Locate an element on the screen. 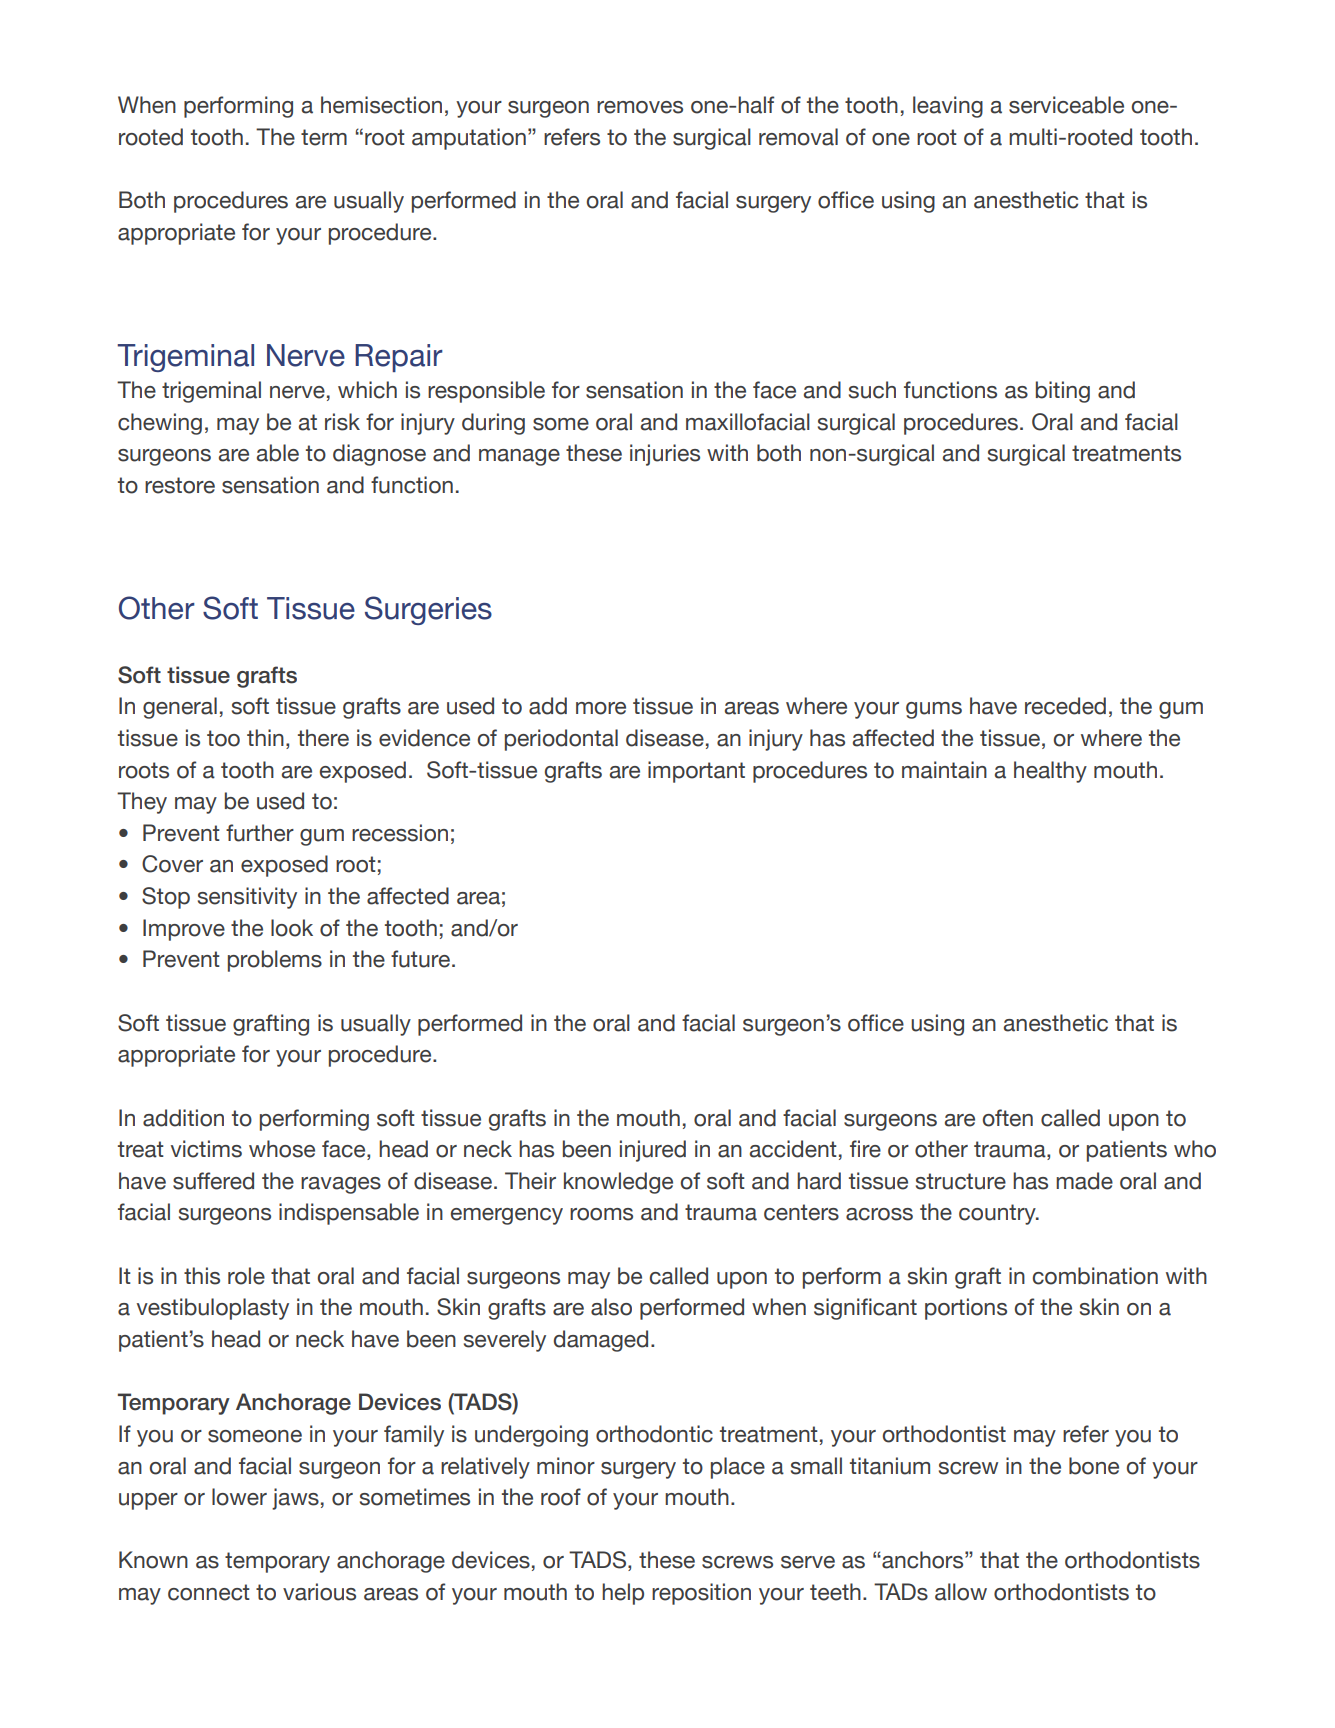 The width and height of the screenshot is (1335, 1728). often is located at coordinates (1008, 1118).
